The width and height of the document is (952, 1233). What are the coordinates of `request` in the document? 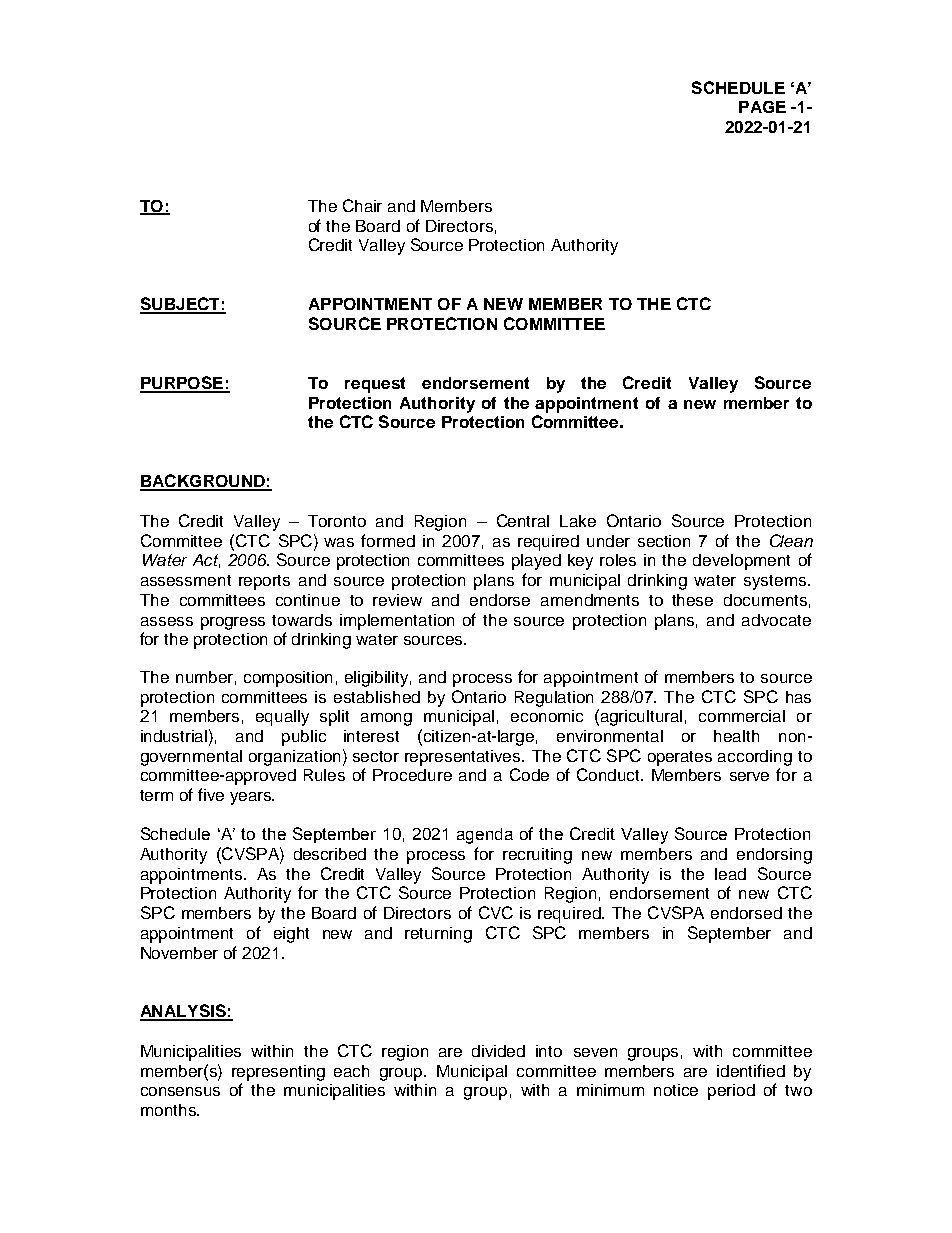 It's located at (375, 385).
